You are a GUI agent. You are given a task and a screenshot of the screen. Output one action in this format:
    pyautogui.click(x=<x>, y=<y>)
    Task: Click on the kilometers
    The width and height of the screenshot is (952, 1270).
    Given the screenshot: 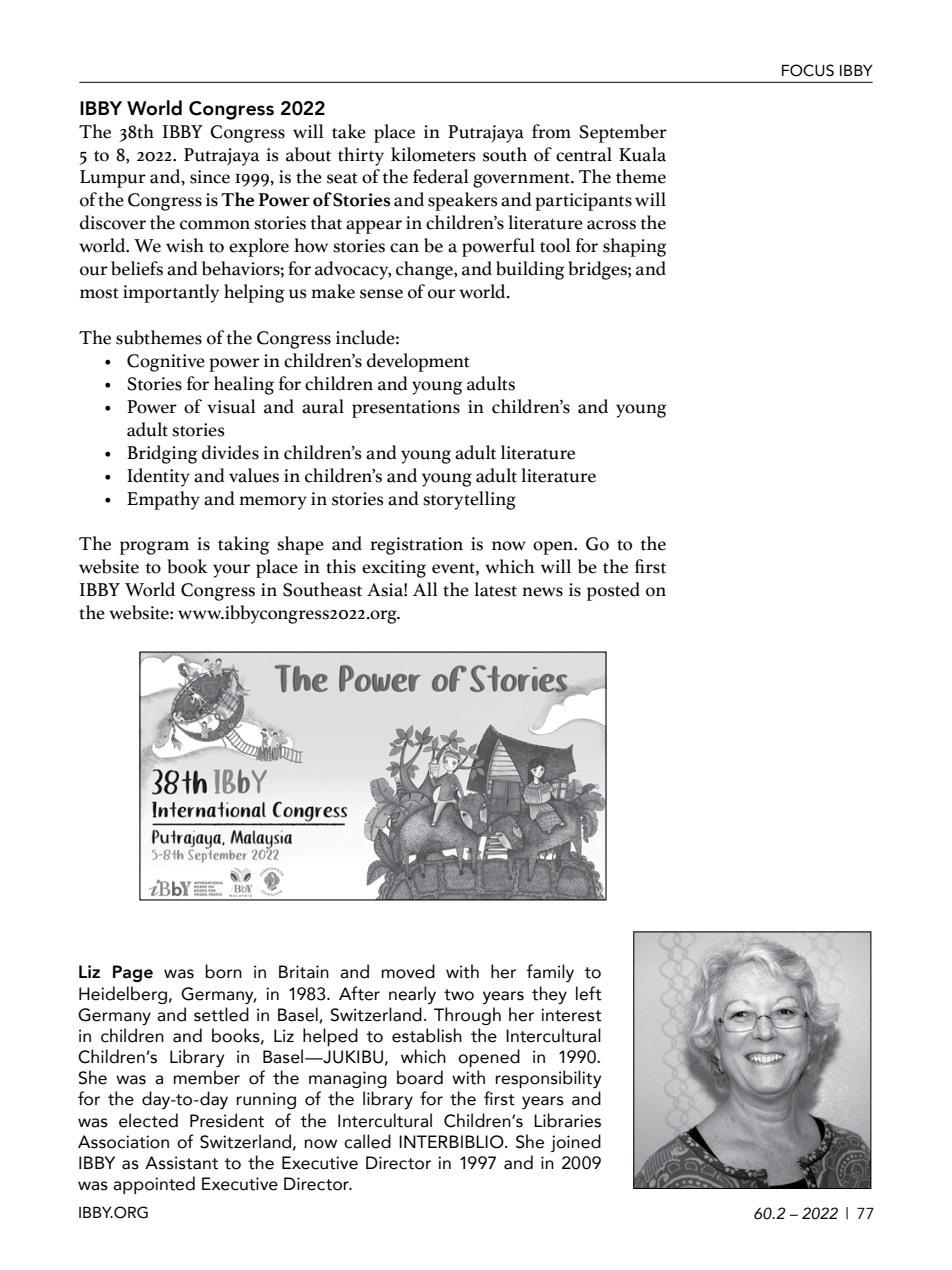 What is the action you would take?
    pyautogui.click(x=433, y=154)
